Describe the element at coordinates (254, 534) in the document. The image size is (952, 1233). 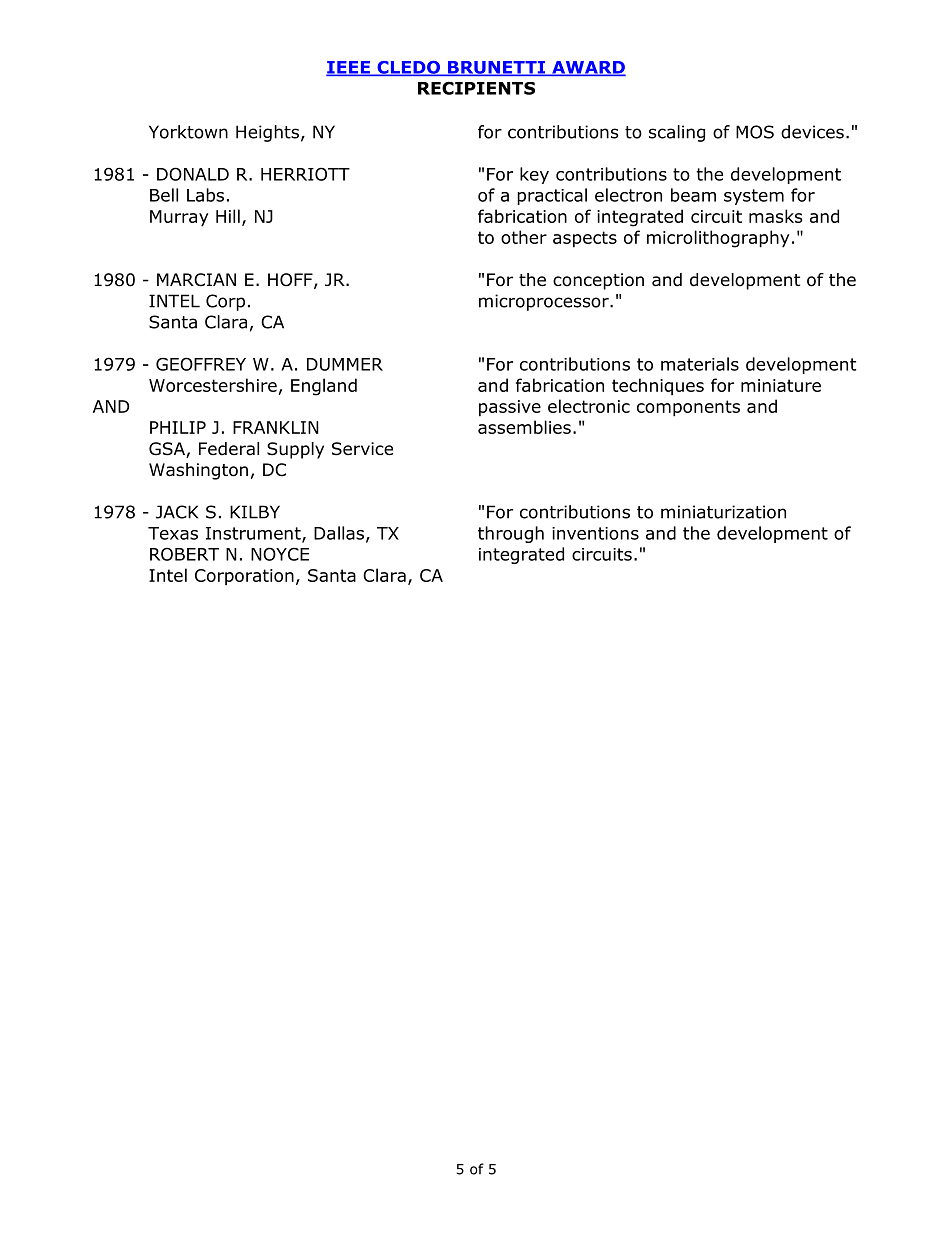
I see `Instrument` at that location.
